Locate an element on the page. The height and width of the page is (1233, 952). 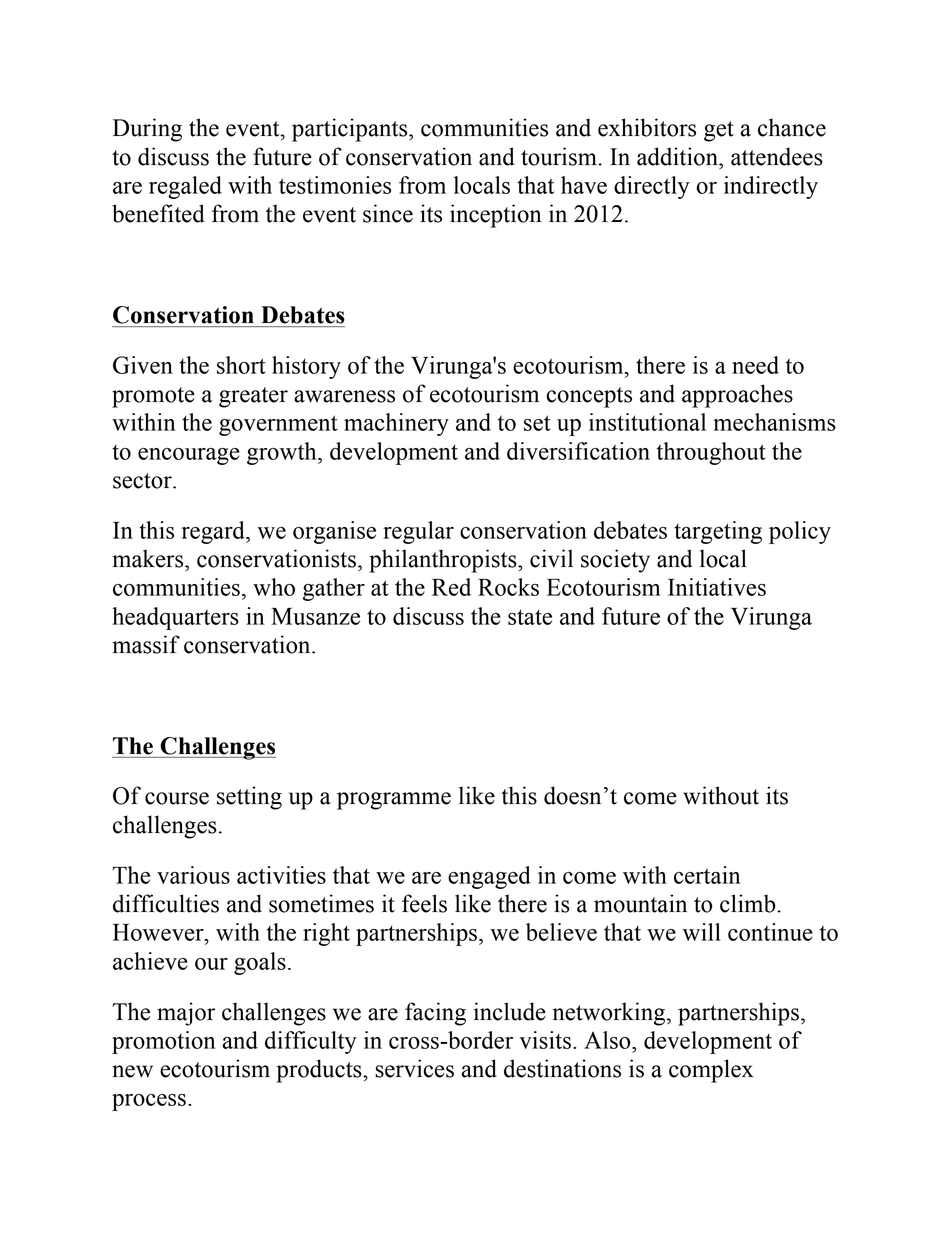
course is located at coordinates (177, 798).
